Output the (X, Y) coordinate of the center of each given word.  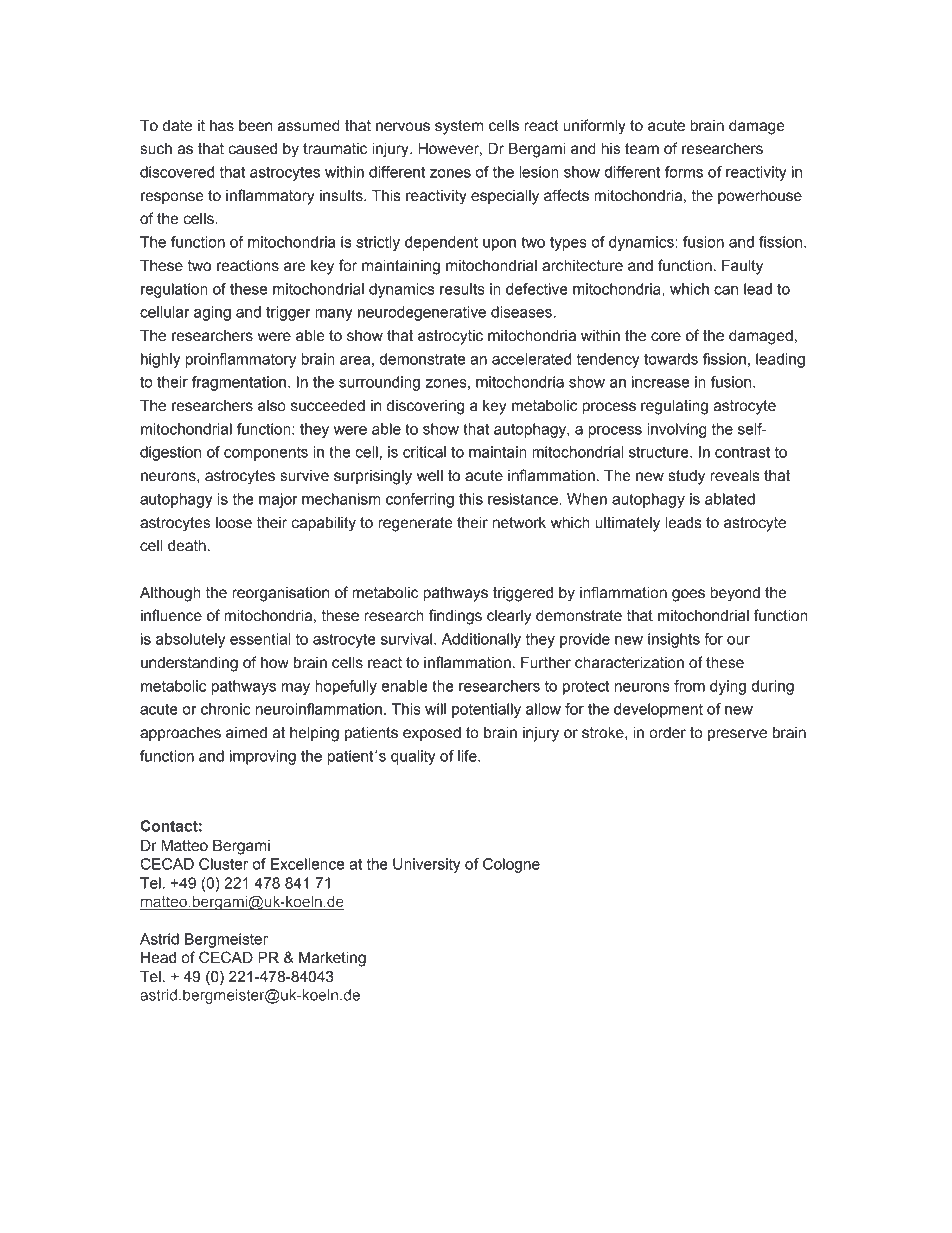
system (459, 127)
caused (252, 149)
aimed (246, 733)
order (667, 733)
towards (671, 359)
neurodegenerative (422, 313)
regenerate (415, 524)
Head (158, 958)
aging (212, 313)
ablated (730, 499)
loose (234, 523)
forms (684, 172)
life (468, 756)
